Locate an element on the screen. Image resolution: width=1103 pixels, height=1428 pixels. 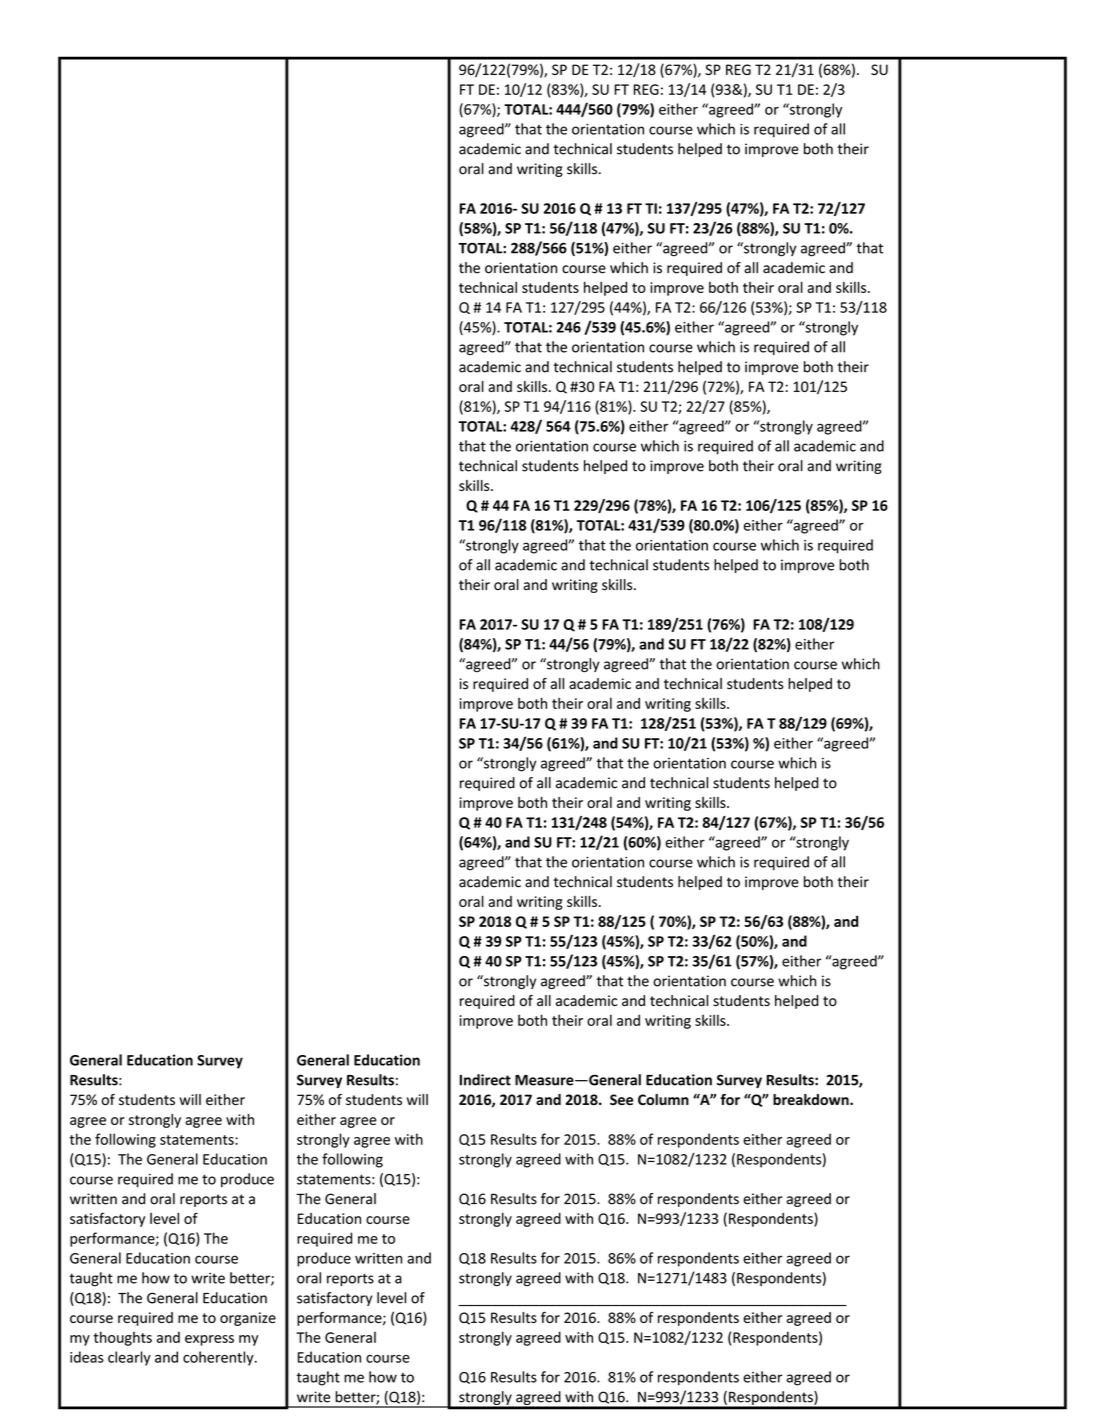
coherently is located at coordinates (219, 1358).
